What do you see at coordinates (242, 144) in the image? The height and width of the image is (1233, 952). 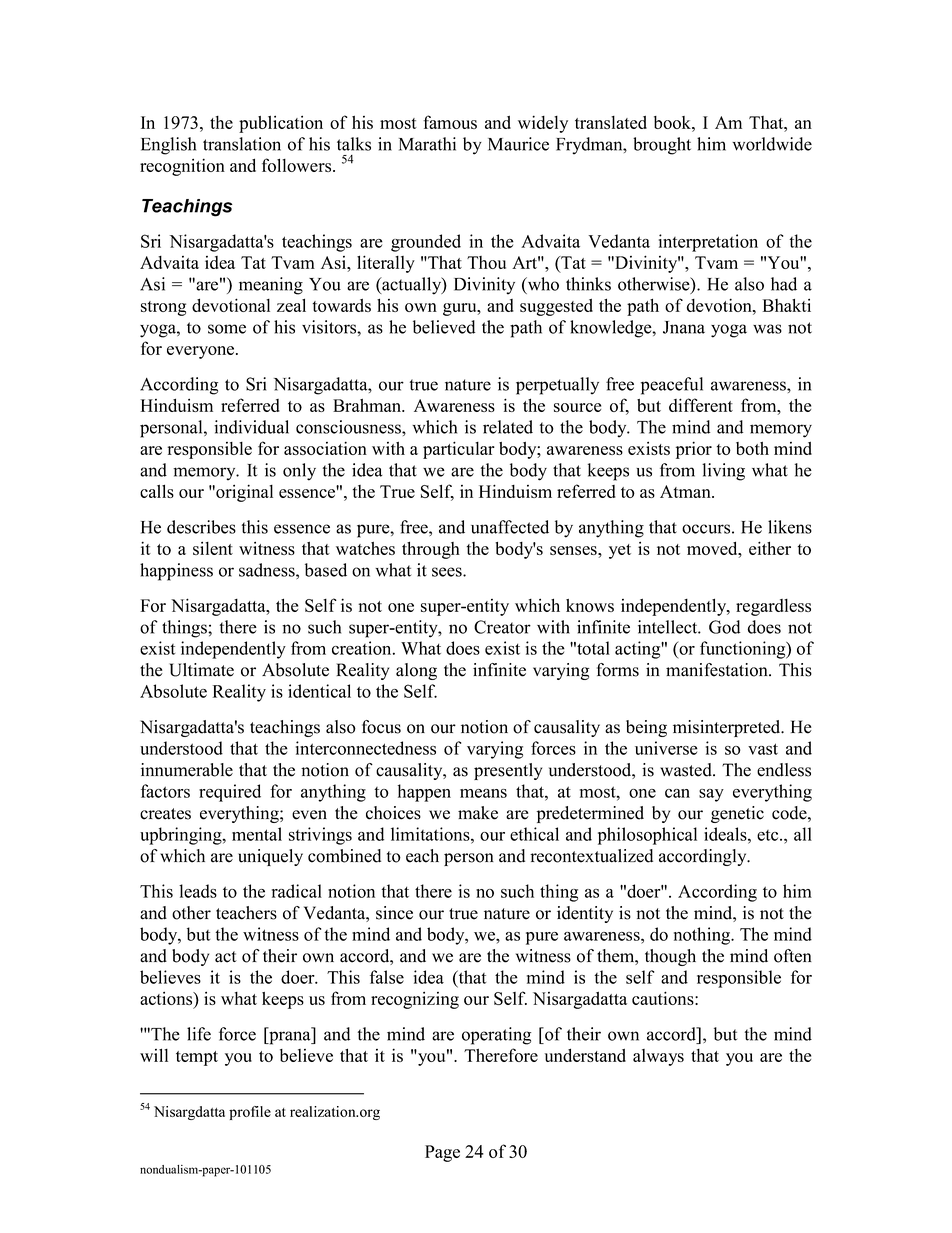 I see `translation` at bounding box center [242, 144].
